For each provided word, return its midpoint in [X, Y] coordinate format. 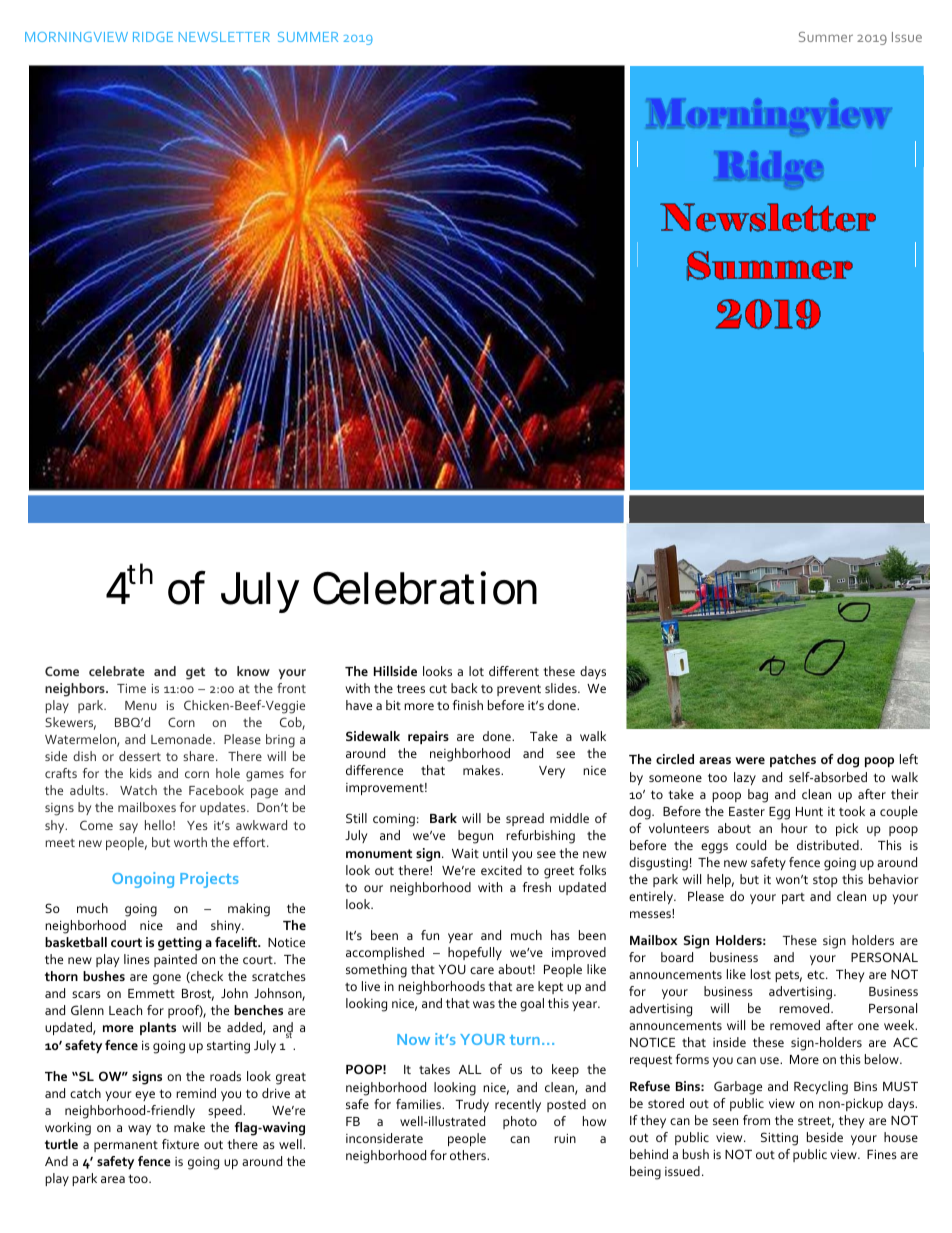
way [139, 1130]
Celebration [425, 588]
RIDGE [153, 37]
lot [476, 671]
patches [793, 760]
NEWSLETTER [224, 37]
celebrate [117, 671]
